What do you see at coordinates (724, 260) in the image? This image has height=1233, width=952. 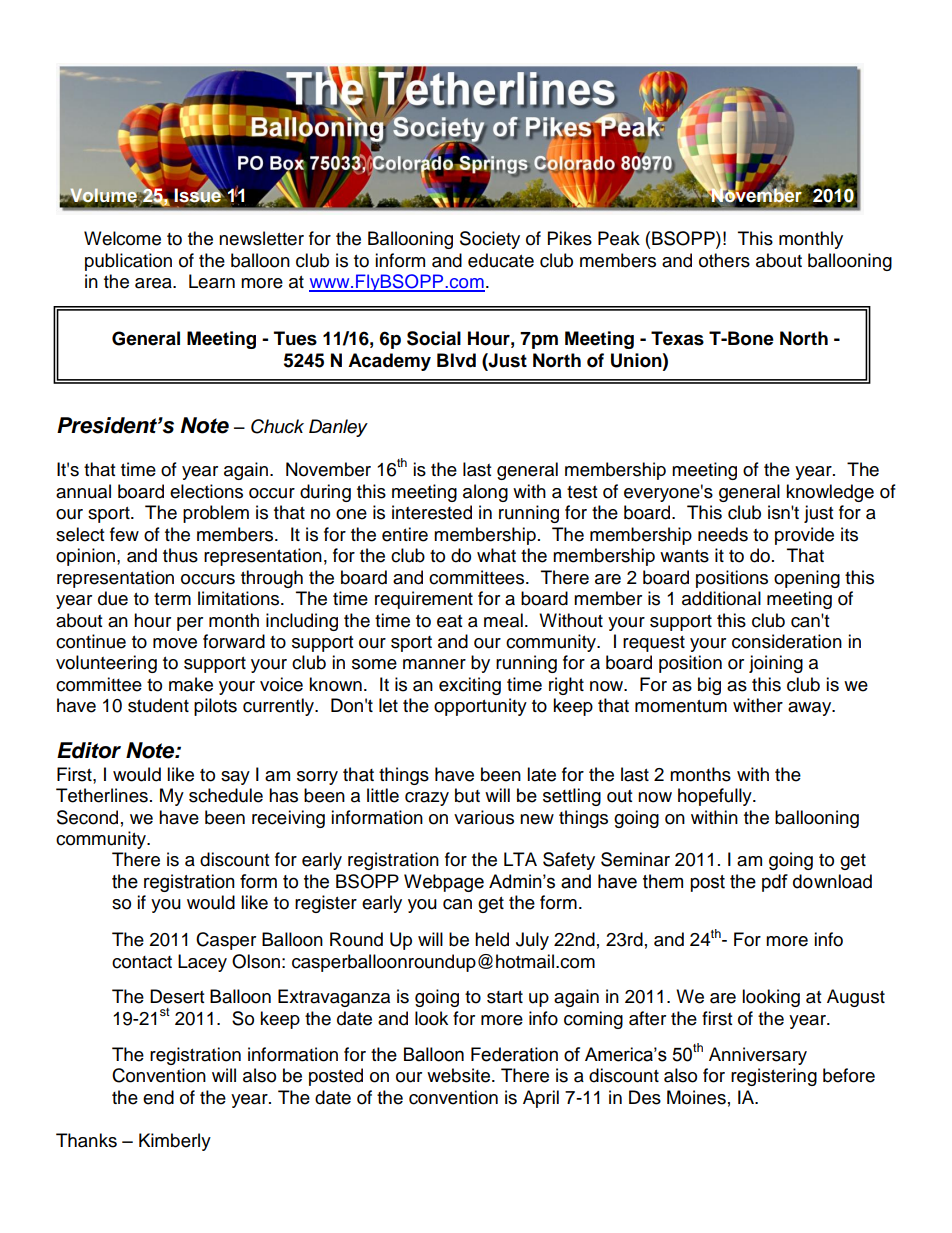 I see `others` at bounding box center [724, 260].
